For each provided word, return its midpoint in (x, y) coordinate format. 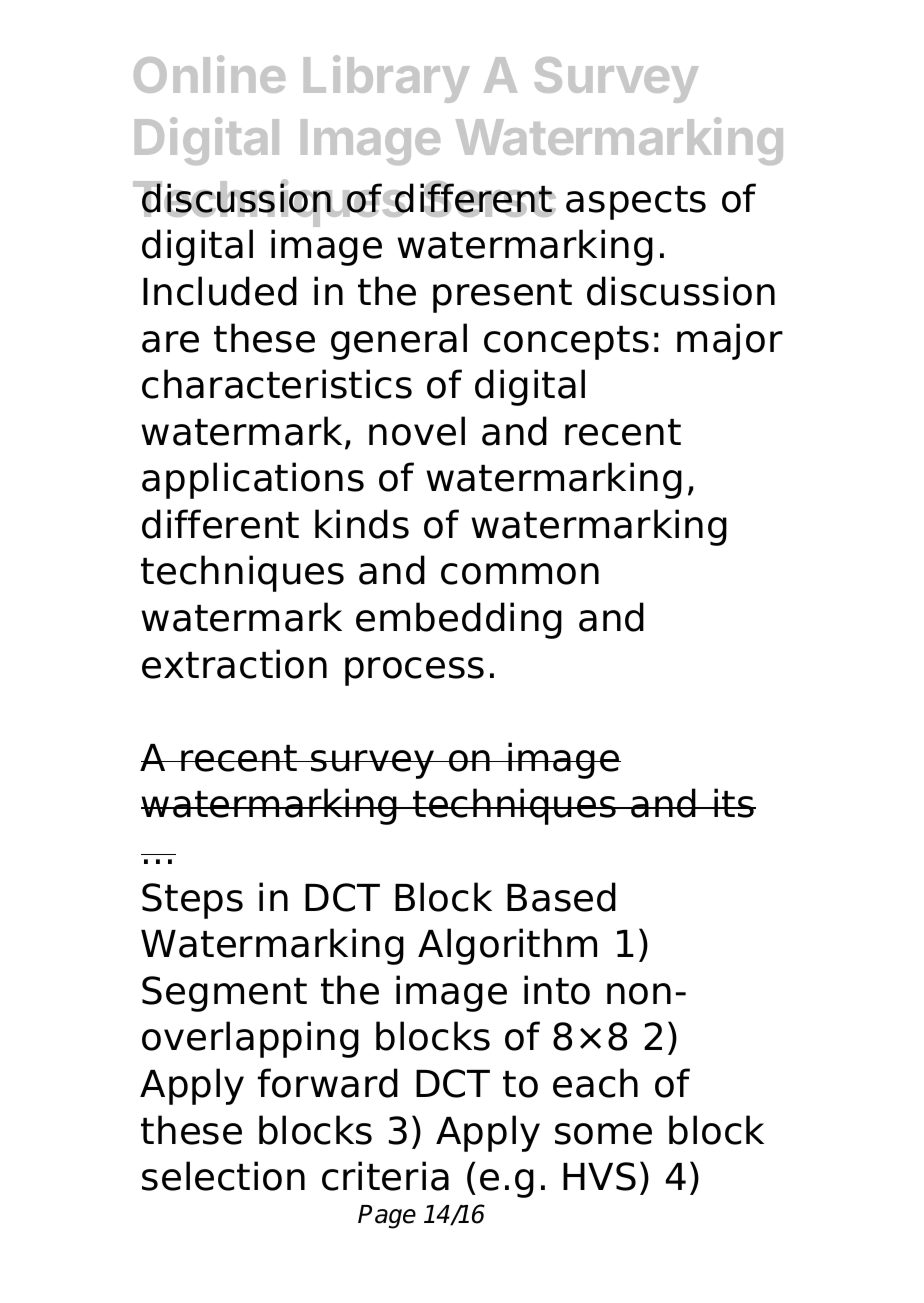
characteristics (277, 384)
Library (387, 79)
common (520, 574)
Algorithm (507, 946)
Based (561, 897)
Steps (192, 901)
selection (223, 1176)
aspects (636, 203)
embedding (459, 620)
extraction (234, 664)
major (730, 341)
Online (209, 74)
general (399, 341)
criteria (385, 1176)
